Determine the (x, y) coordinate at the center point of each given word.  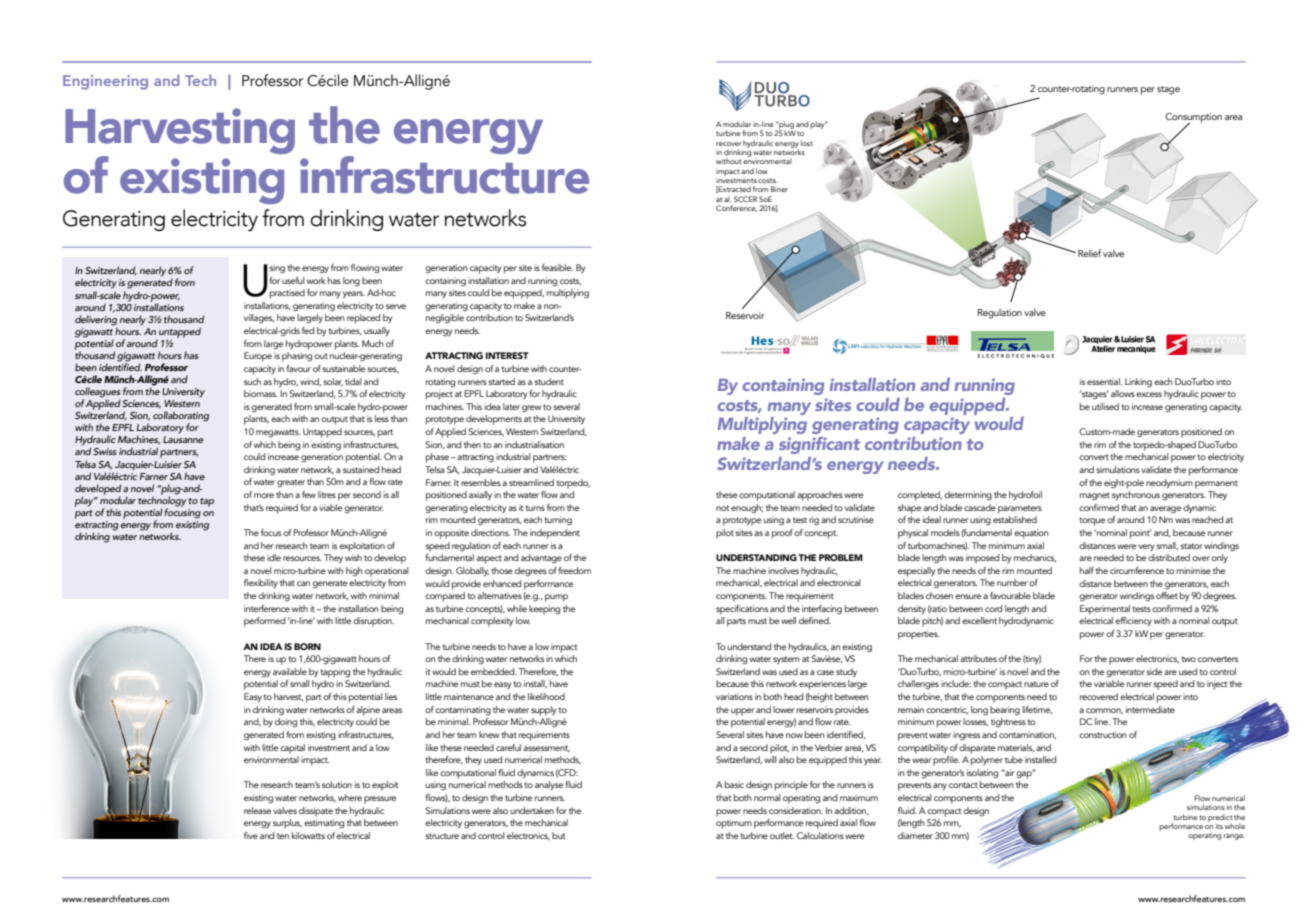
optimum (734, 824)
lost (807, 143)
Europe (258, 357)
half (1087, 570)
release (257, 810)
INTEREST (507, 355)
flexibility (261, 583)
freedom (574, 570)
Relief (1089, 253)
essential (1104, 381)
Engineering (105, 82)
